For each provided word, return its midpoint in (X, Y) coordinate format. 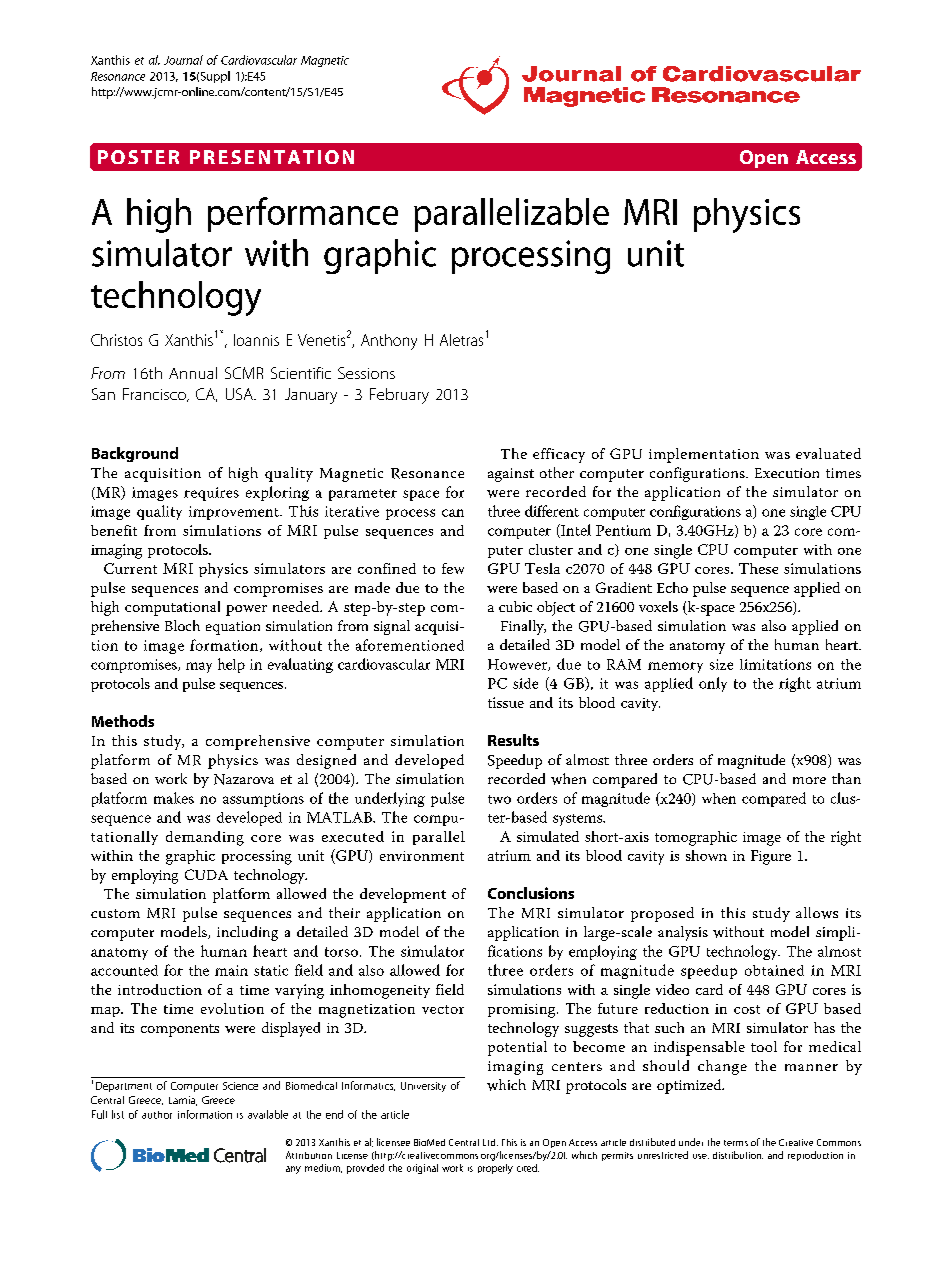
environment (422, 856)
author (157, 1115)
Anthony (389, 342)
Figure (771, 857)
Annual (193, 373)
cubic (515, 606)
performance (303, 214)
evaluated (828, 453)
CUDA (206, 874)
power (246, 610)
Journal (183, 60)
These (758, 568)
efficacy (559, 455)
